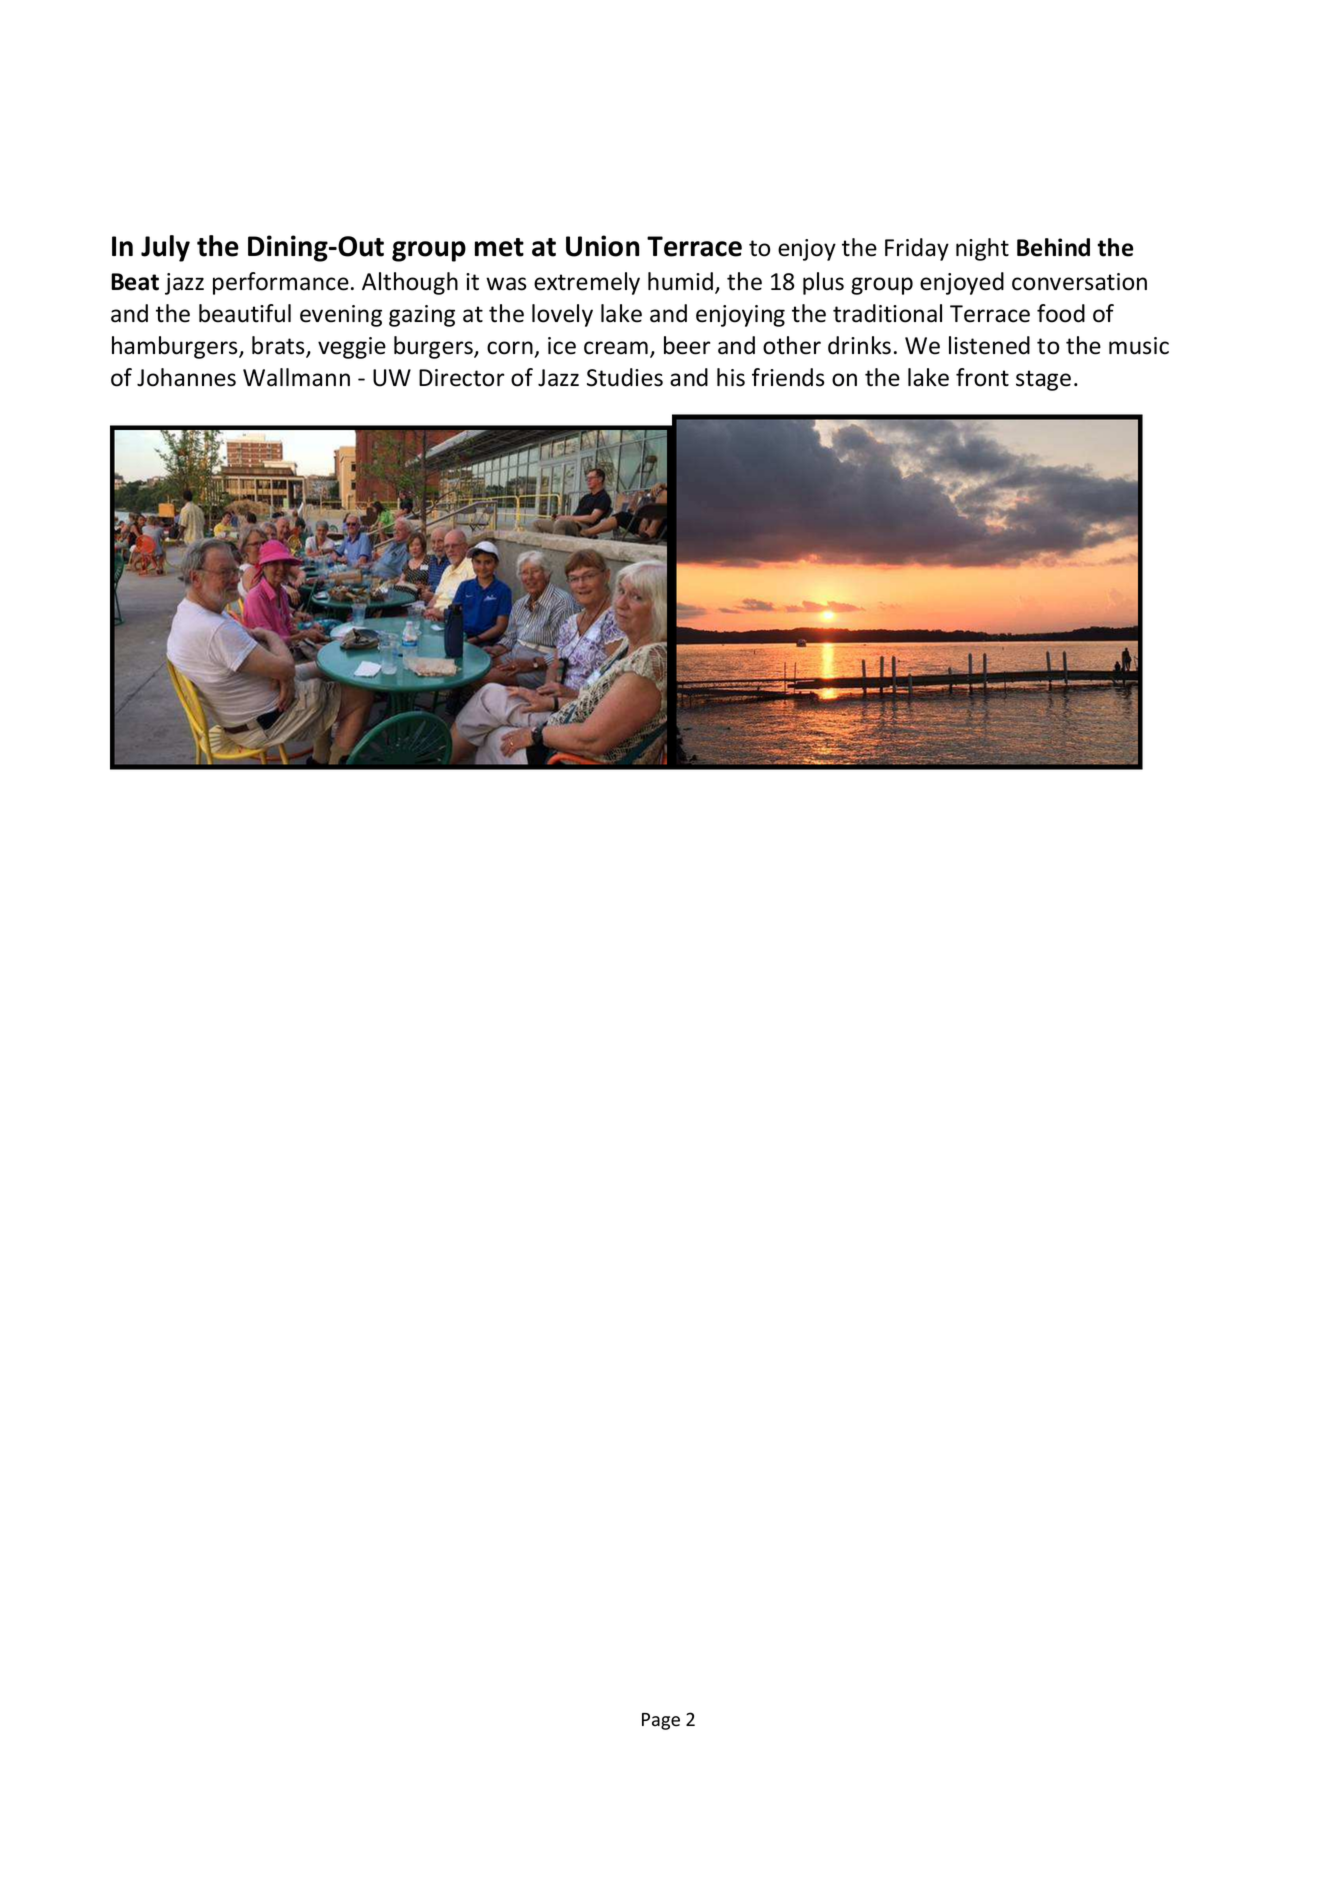 Image resolution: width=1335 pixels, height=1890 pixels. What do you see at coordinates (281, 283) in the screenshot?
I see `performance` at bounding box center [281, 283].
